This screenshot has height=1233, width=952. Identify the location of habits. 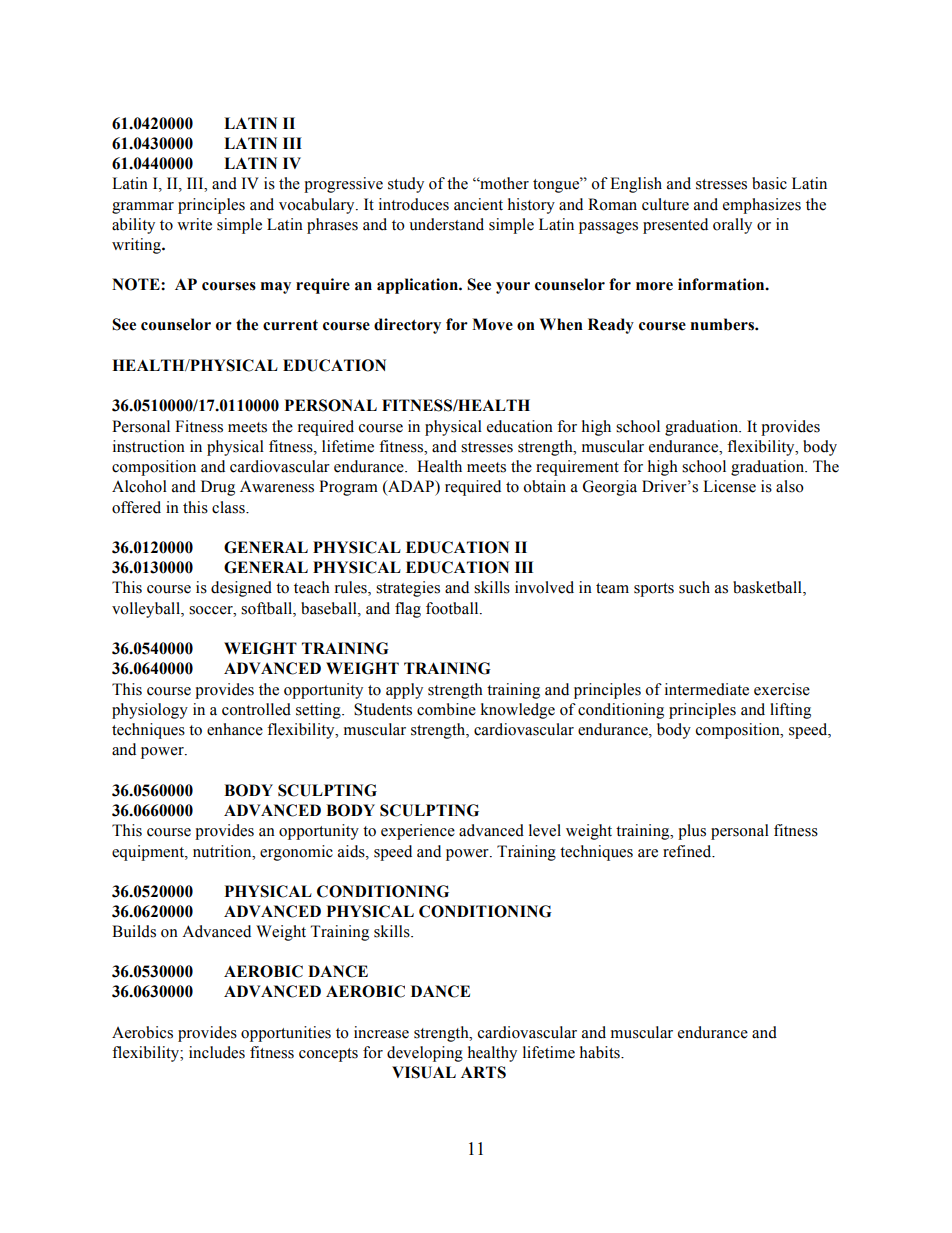
(601, 1052).
